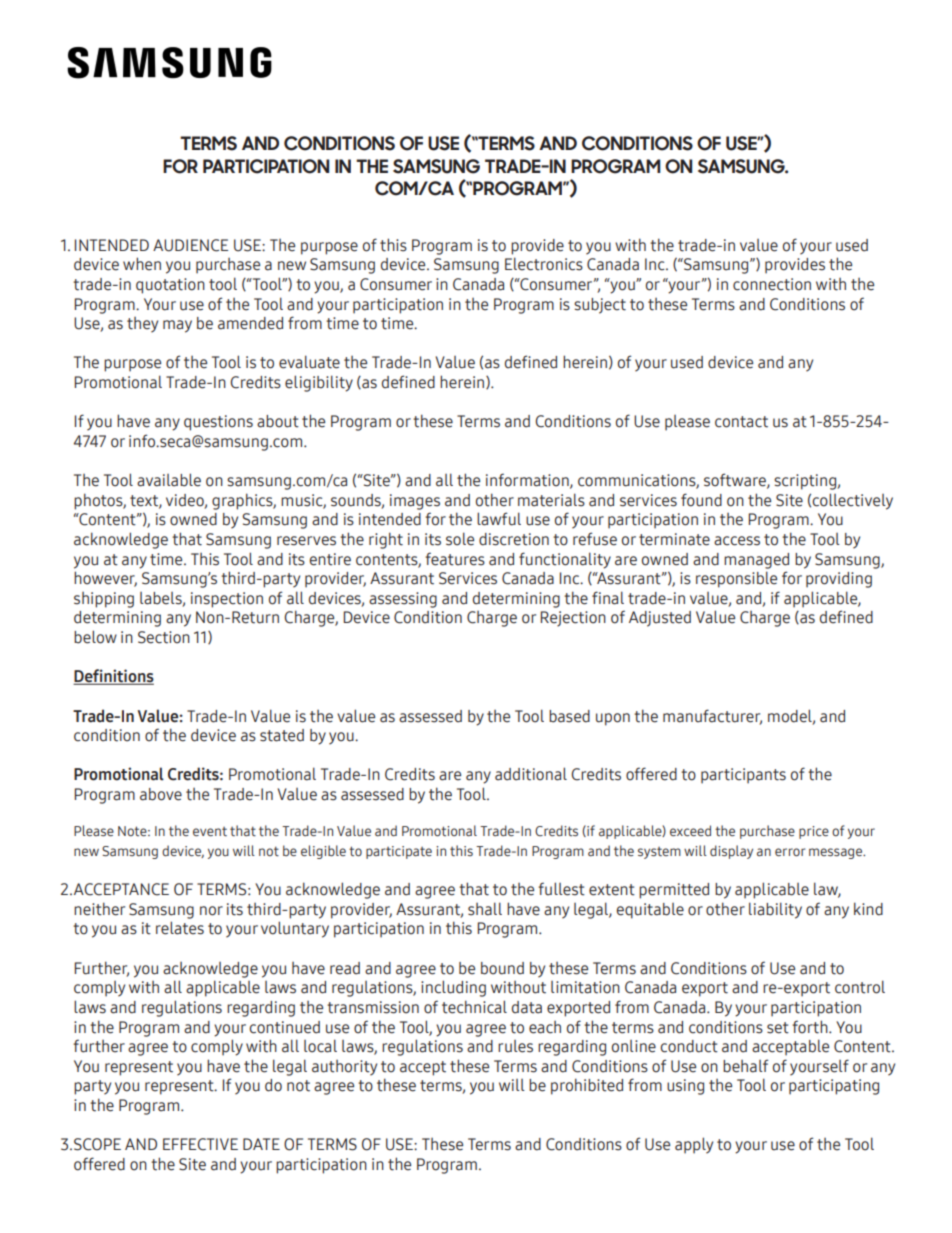 The image size is (952, 1233). What do you see at coordinates (544, 264) in the document?
I see `Electronics` at bounding box center [544, 264].
